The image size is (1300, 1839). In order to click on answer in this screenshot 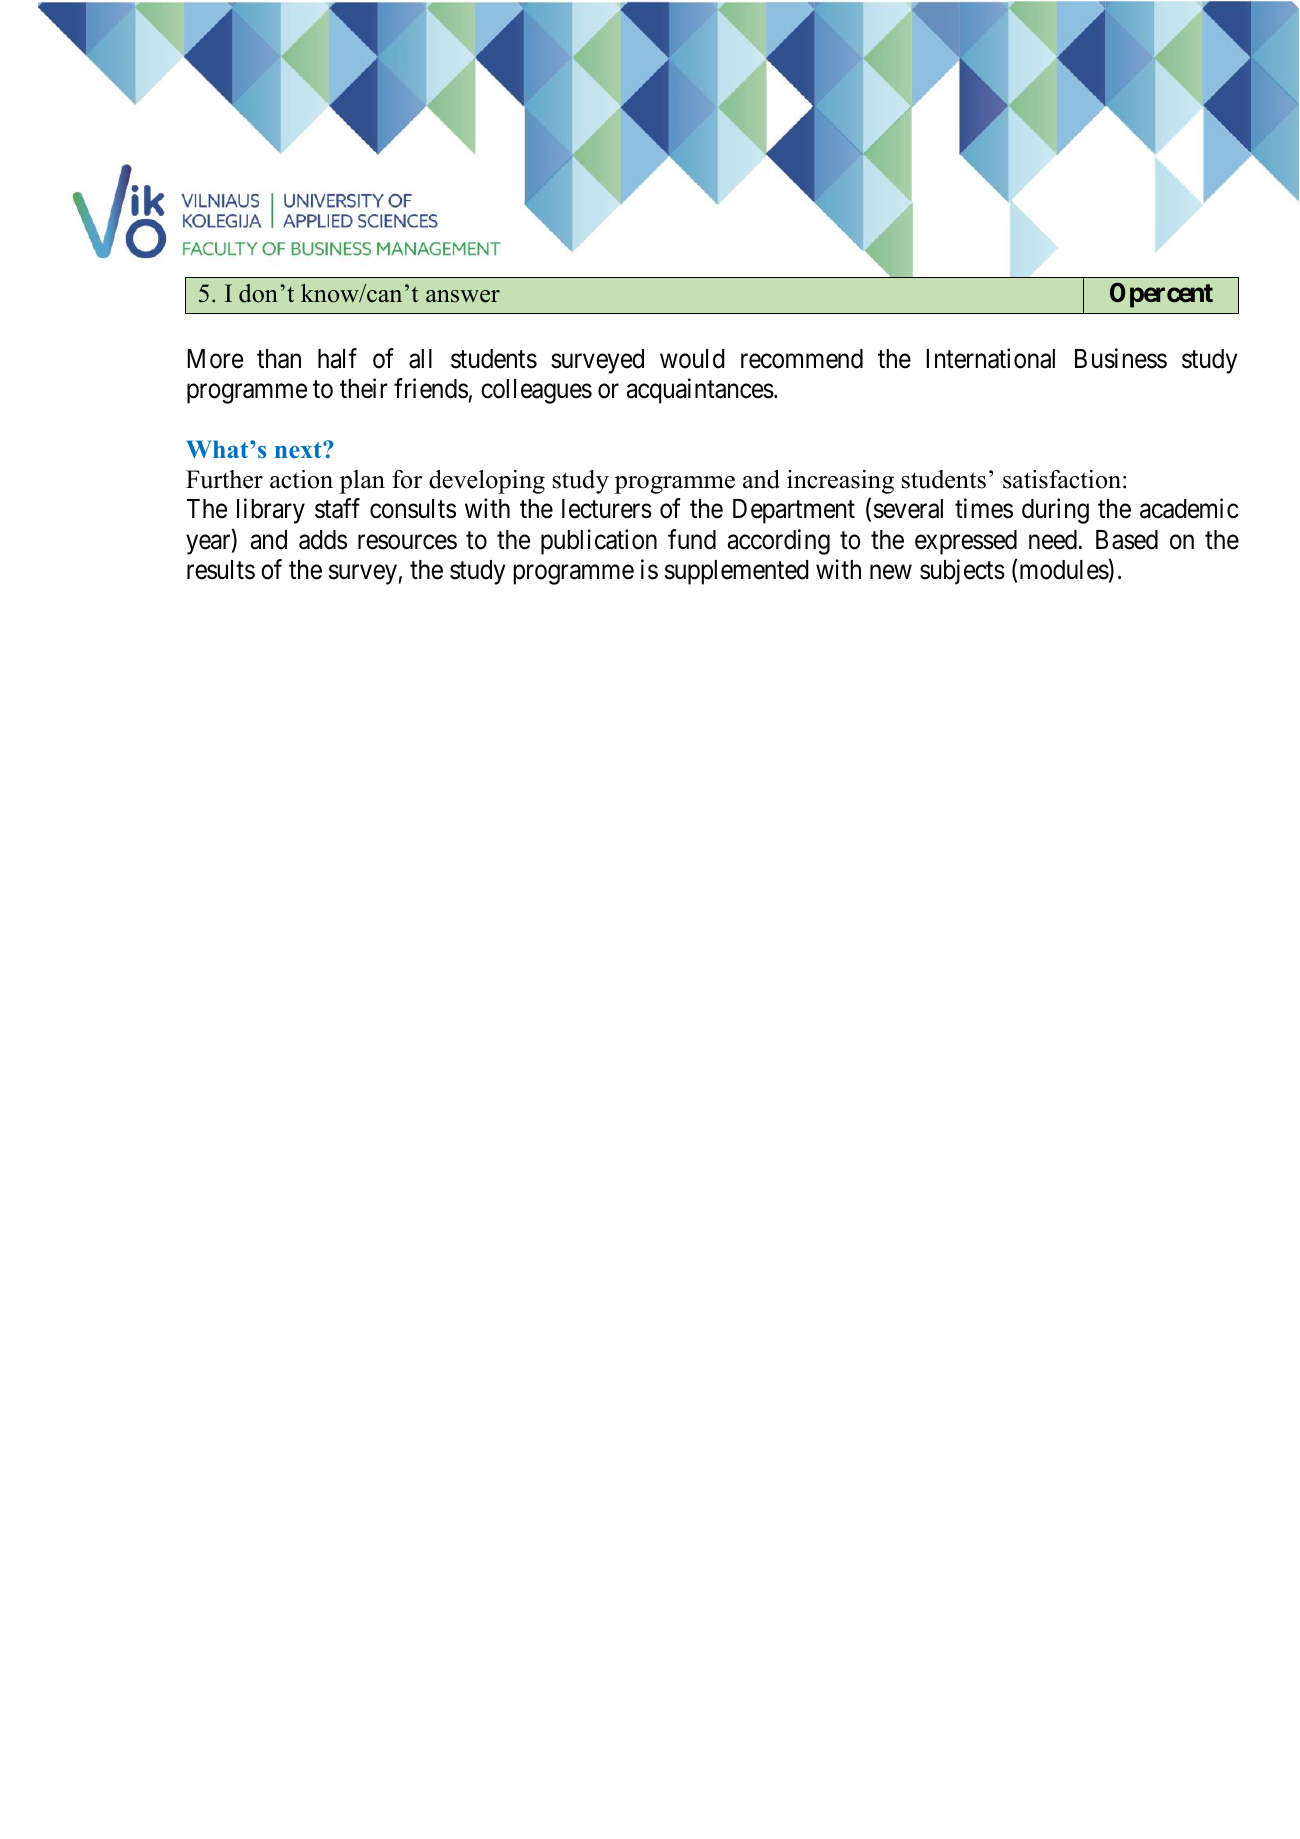, I will do `click(463, 296)`.
